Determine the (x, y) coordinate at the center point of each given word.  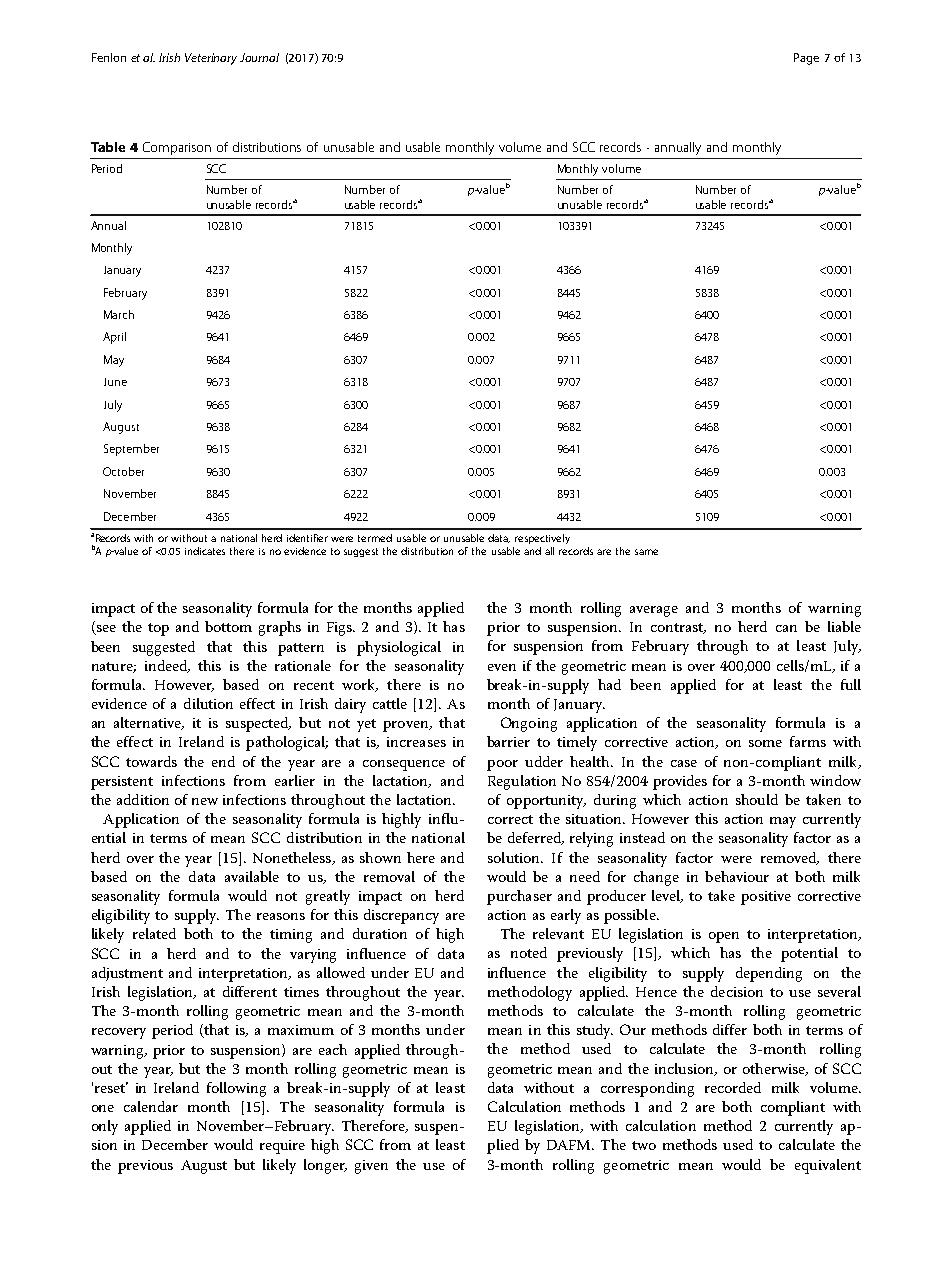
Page (806, 59)
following (236, 1089)
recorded (733, 1087)
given (371, 1167)
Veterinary (211, 59)
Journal (259, 57)
